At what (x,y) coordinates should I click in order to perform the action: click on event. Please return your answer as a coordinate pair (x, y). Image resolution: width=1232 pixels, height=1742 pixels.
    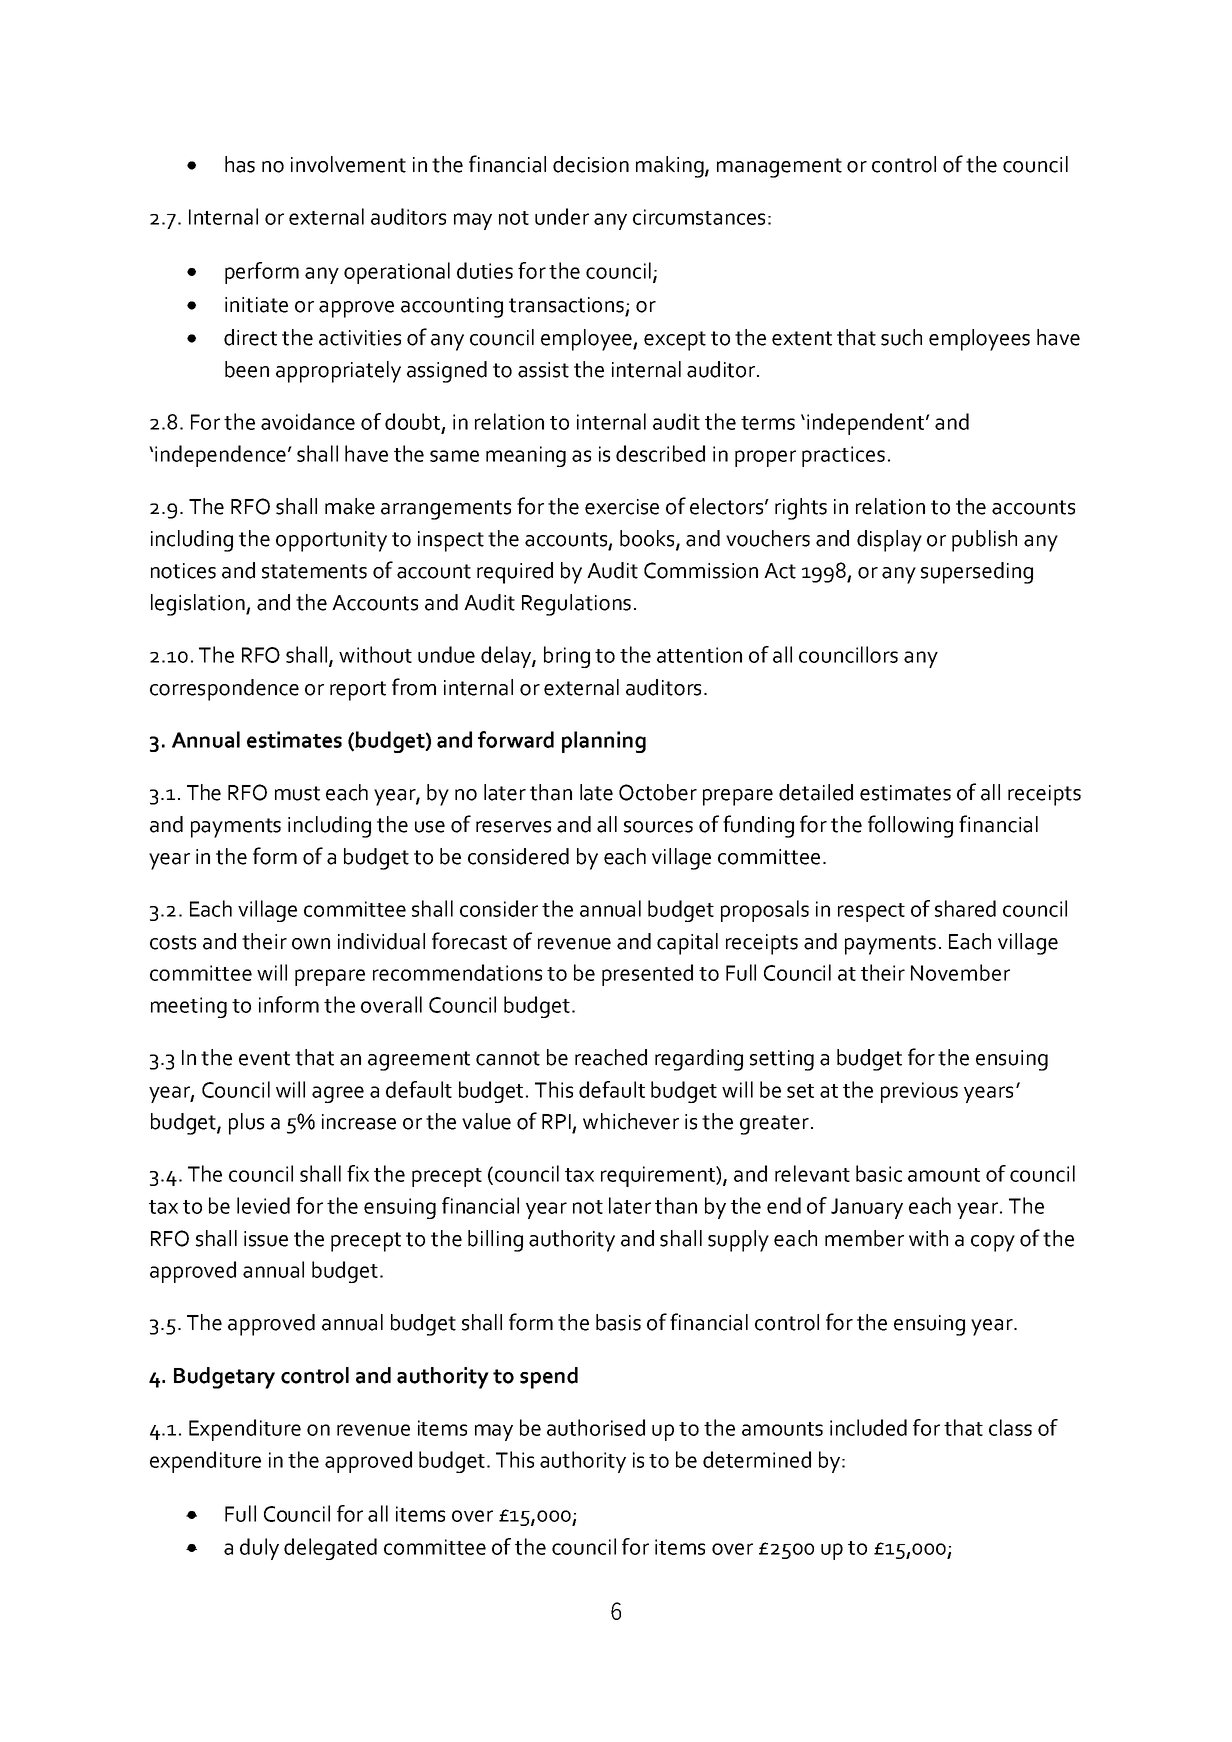
    Looking at the image, I should click on (264, 1058).
